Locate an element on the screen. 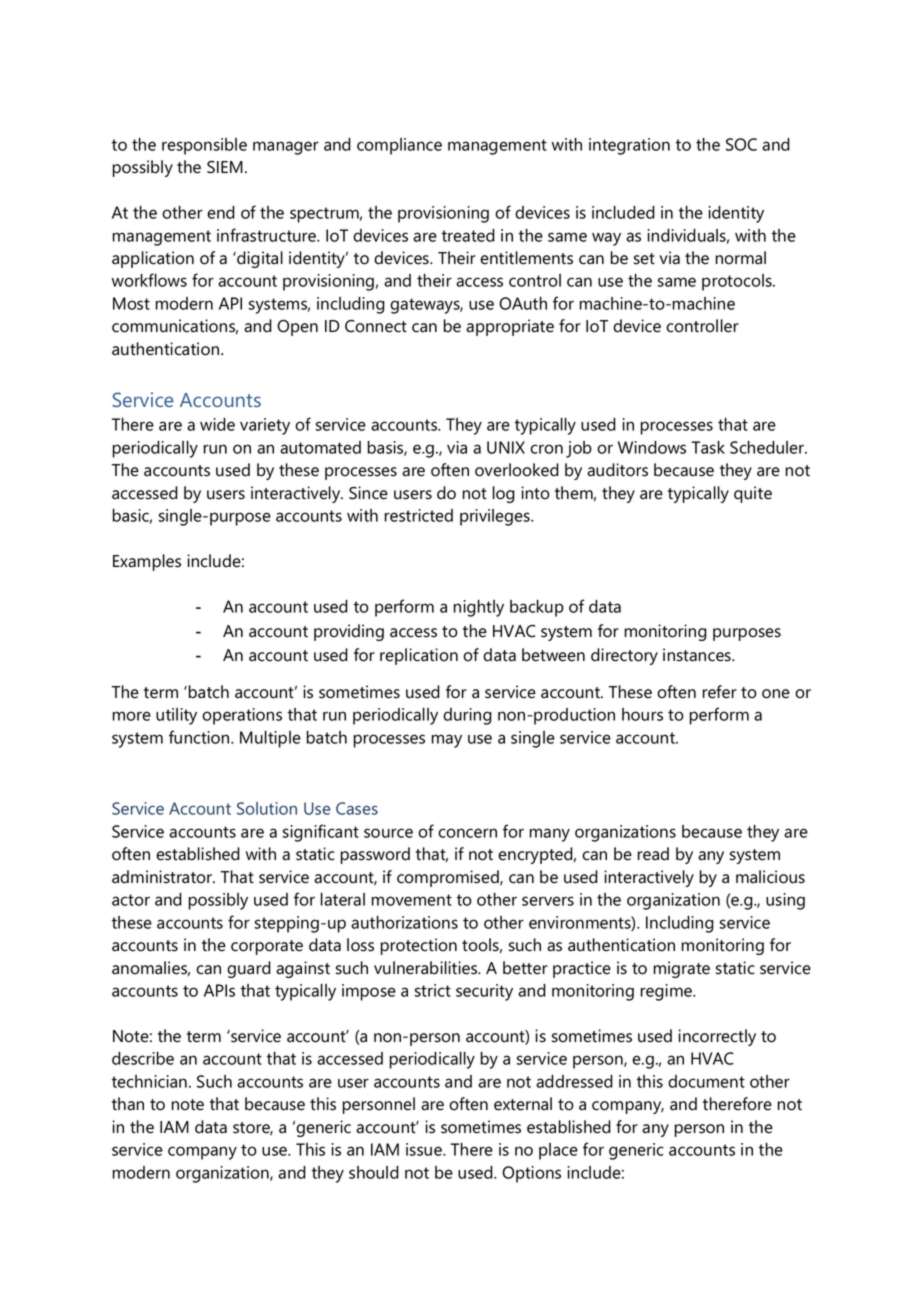  replication is located at coordinates (419, 656).
